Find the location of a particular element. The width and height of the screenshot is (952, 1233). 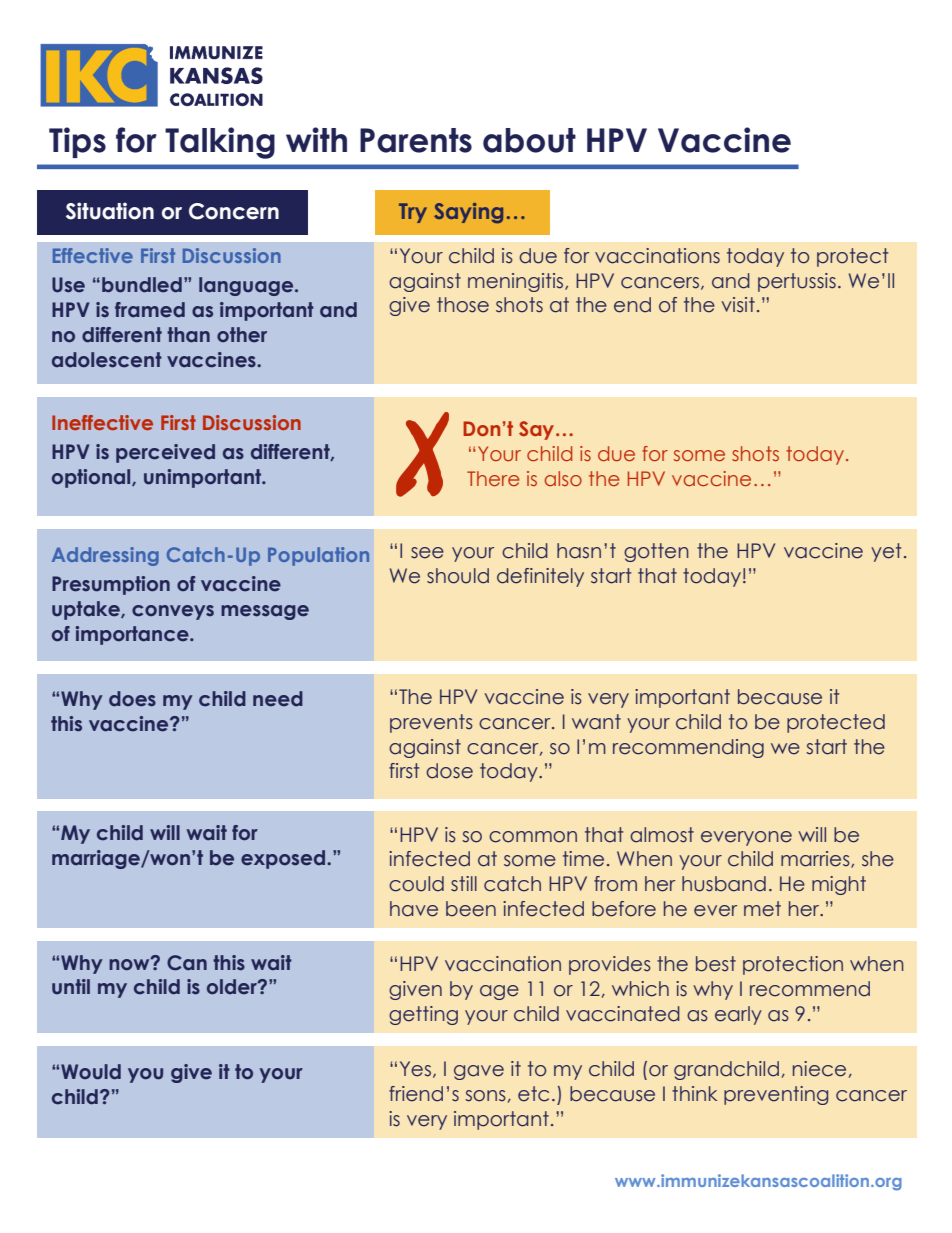

niece is located at coordinates (819, 1069).
